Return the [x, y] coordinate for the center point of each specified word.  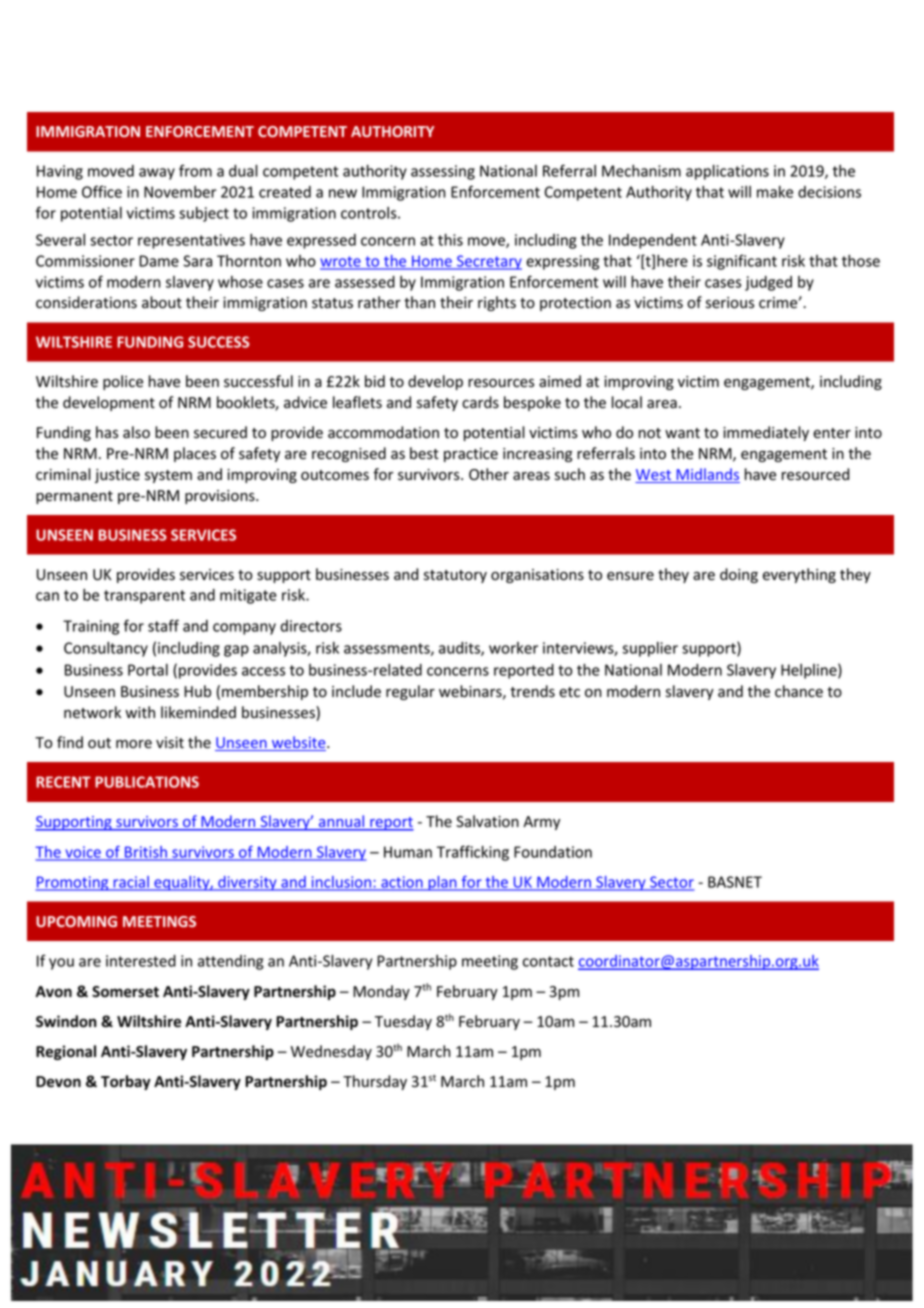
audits [460, 649]
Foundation [553, 852]
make [775, 192]
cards [480, 402]
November [180, 192]
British [146, 853]
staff [163, 625]
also [136, 432]
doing [739, 575]
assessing [443, 172]
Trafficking [473, 853]
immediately [766, 433]
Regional [66, 1052]
